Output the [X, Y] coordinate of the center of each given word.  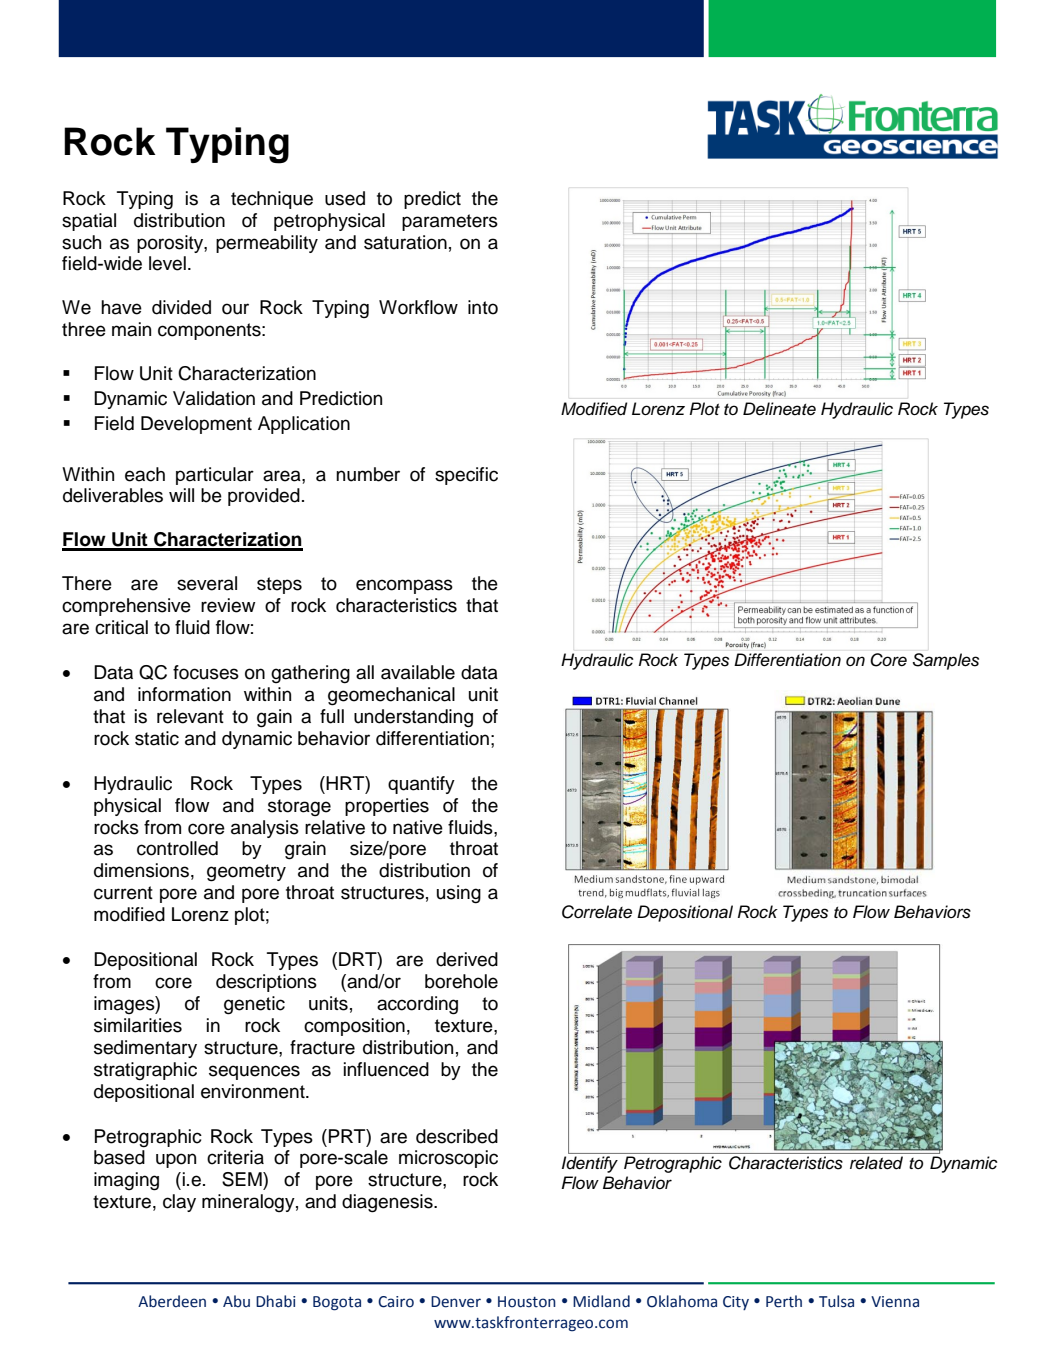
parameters [450, 222]
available [418, 672]
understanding [413, 718]
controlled [177, 848]
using [459, 894]
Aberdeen [172, 1301]
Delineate [779, 409]
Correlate [597, 912]
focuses [206, 672]
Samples [945, 661]
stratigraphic [145, 1071]
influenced [386, 1069]
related [876, 1163]
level [167, 263]
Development [196, 425]
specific [466, 476]
